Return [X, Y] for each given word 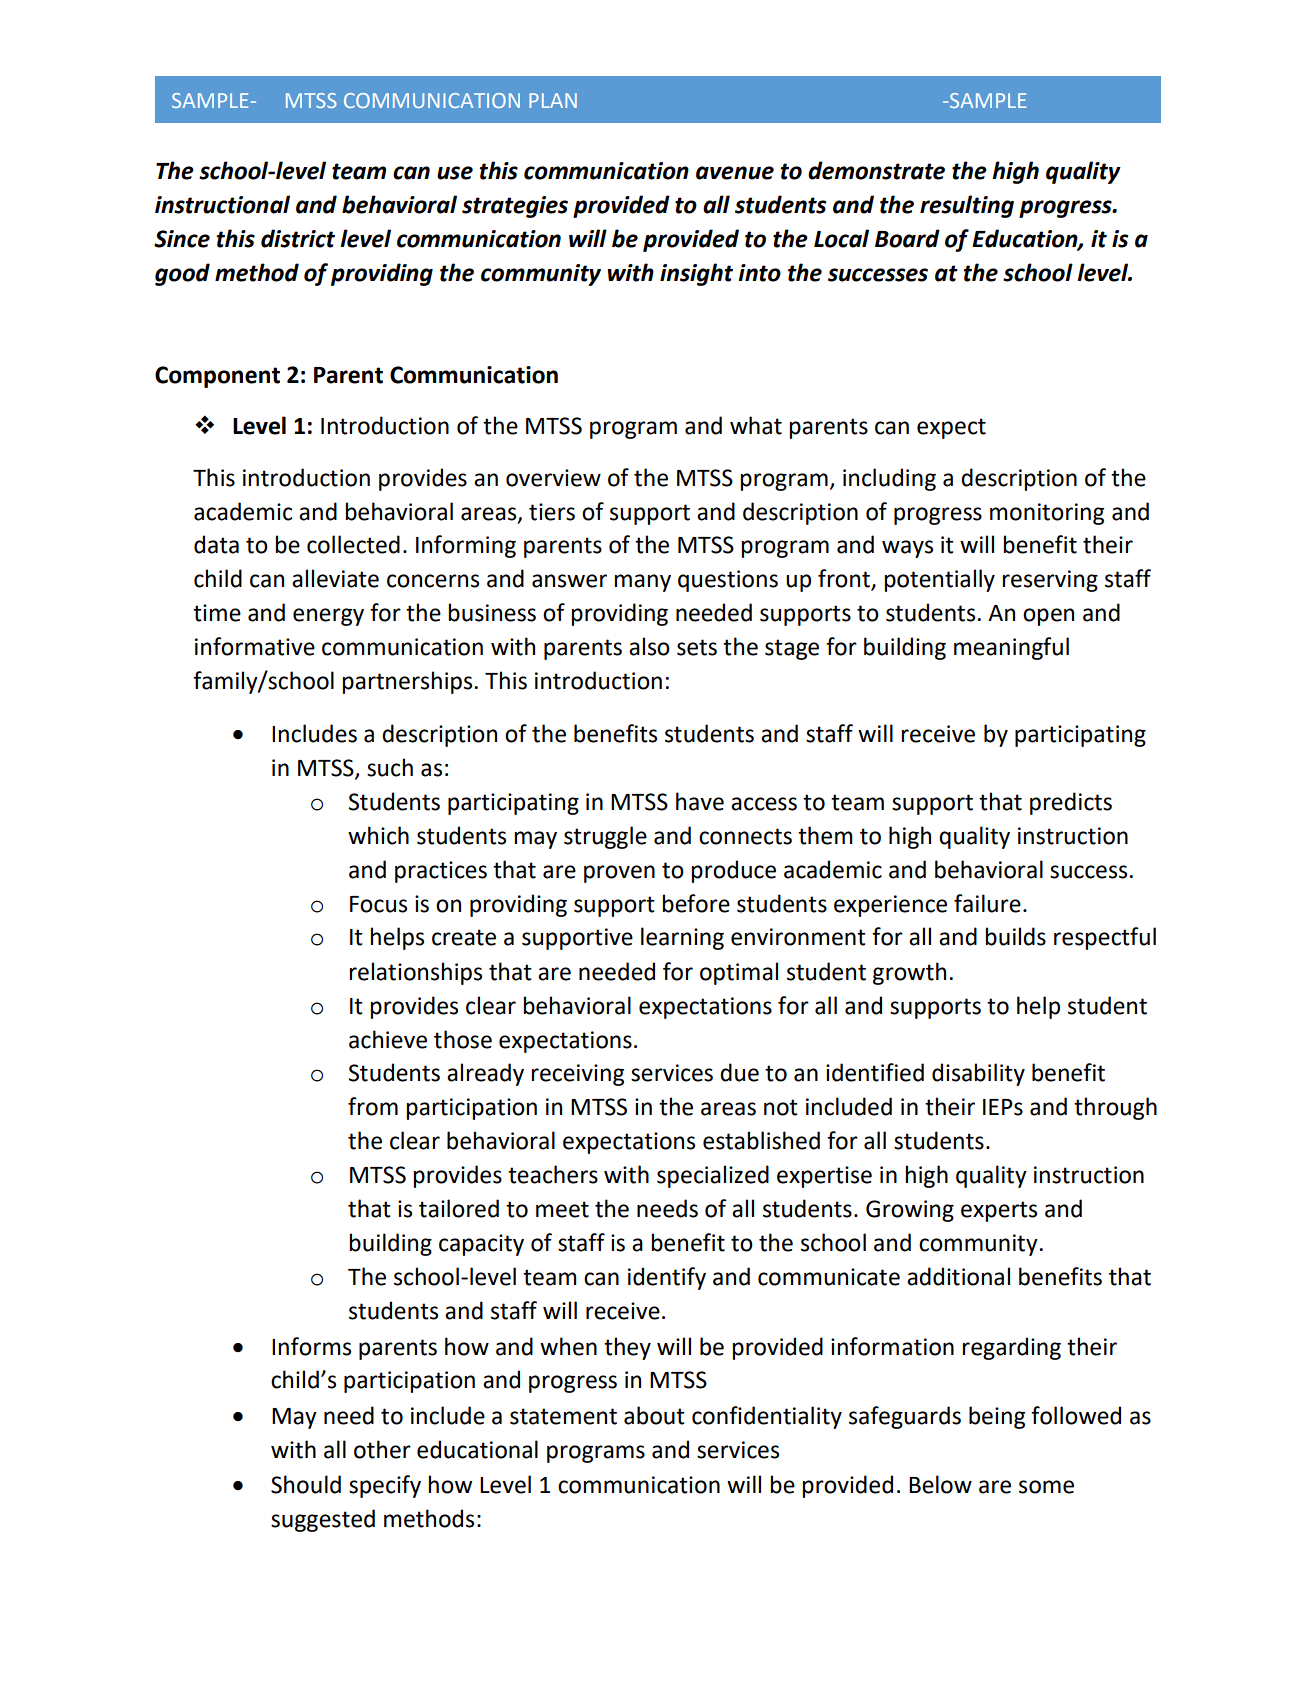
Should [306, 1484]
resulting [967, 206]
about [654, 1415]
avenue [735, 173]
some [1046, 1487]
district [298, 238]
